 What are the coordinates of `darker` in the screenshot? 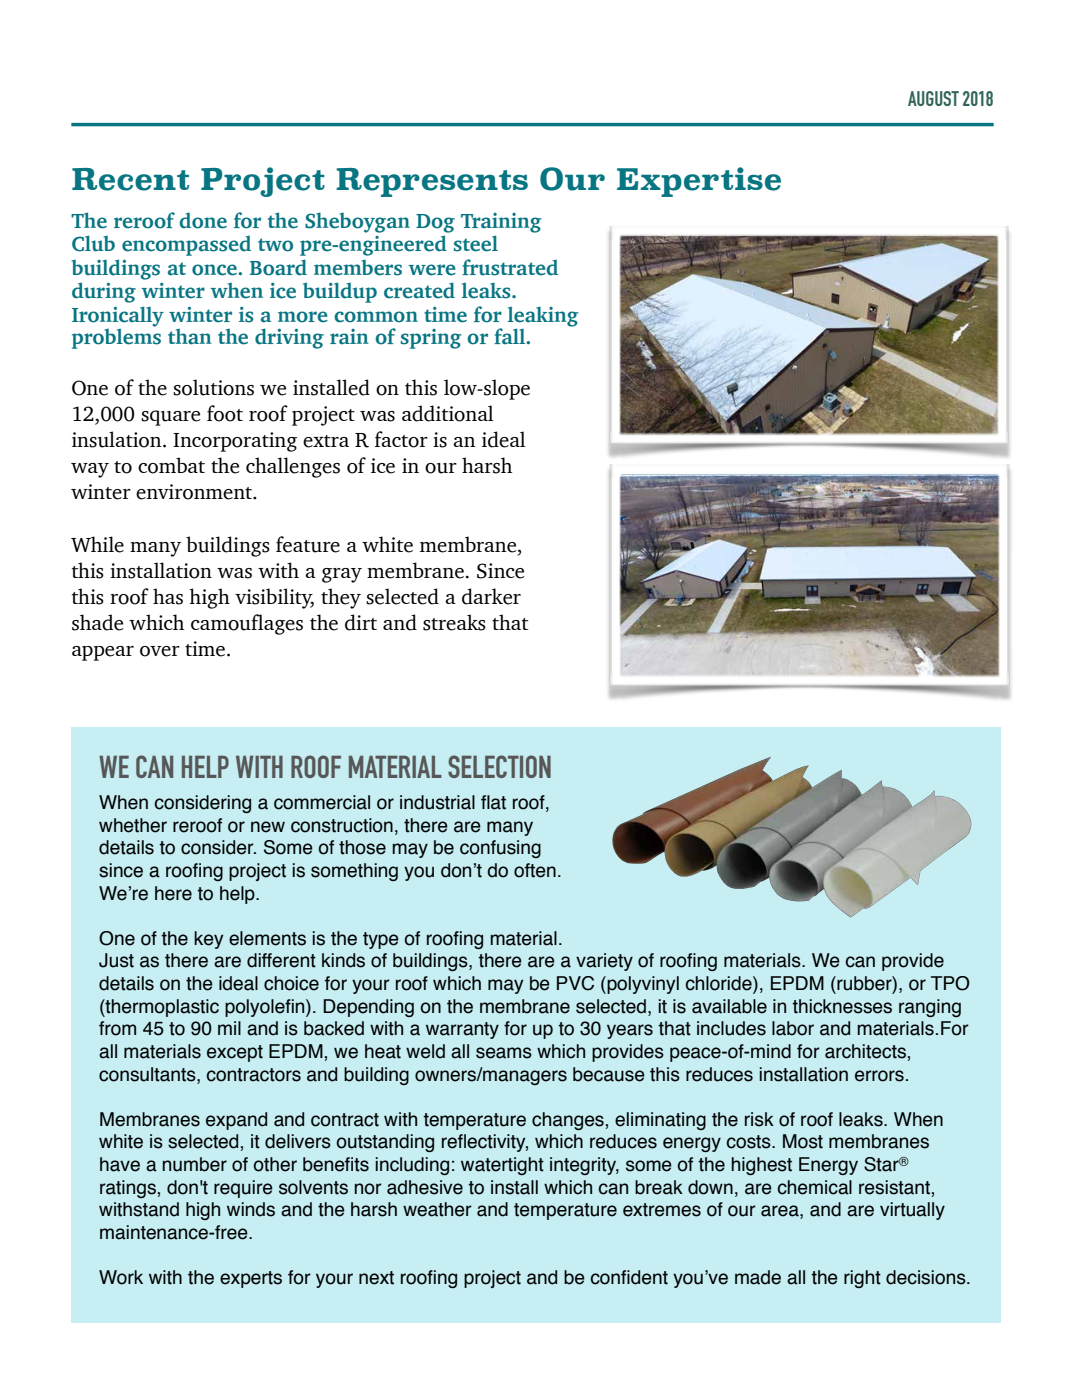 It's located at (491, 596).
